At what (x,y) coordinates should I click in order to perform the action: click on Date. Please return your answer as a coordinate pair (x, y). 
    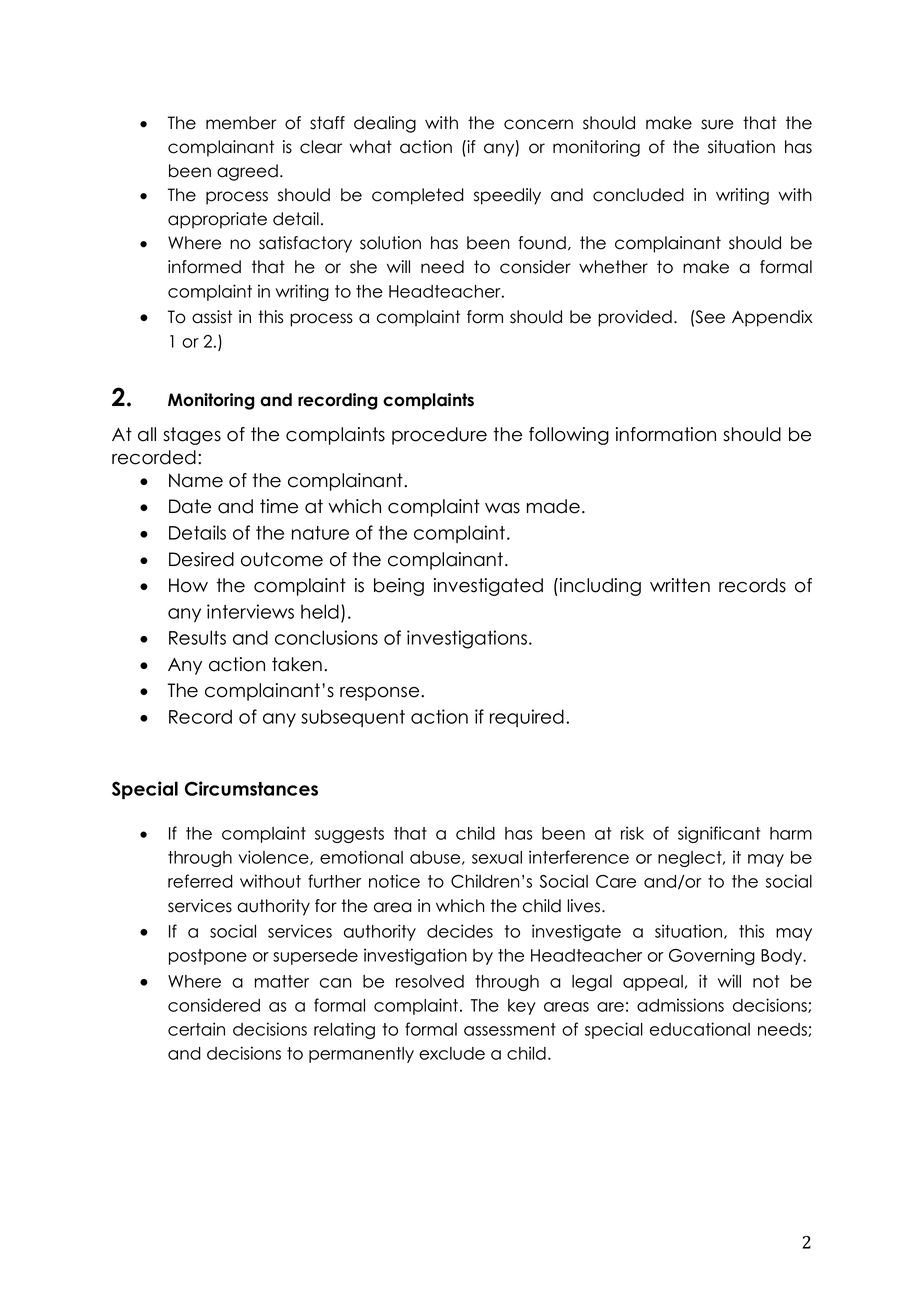
    Looking at the image, I should click on (190, 506).
